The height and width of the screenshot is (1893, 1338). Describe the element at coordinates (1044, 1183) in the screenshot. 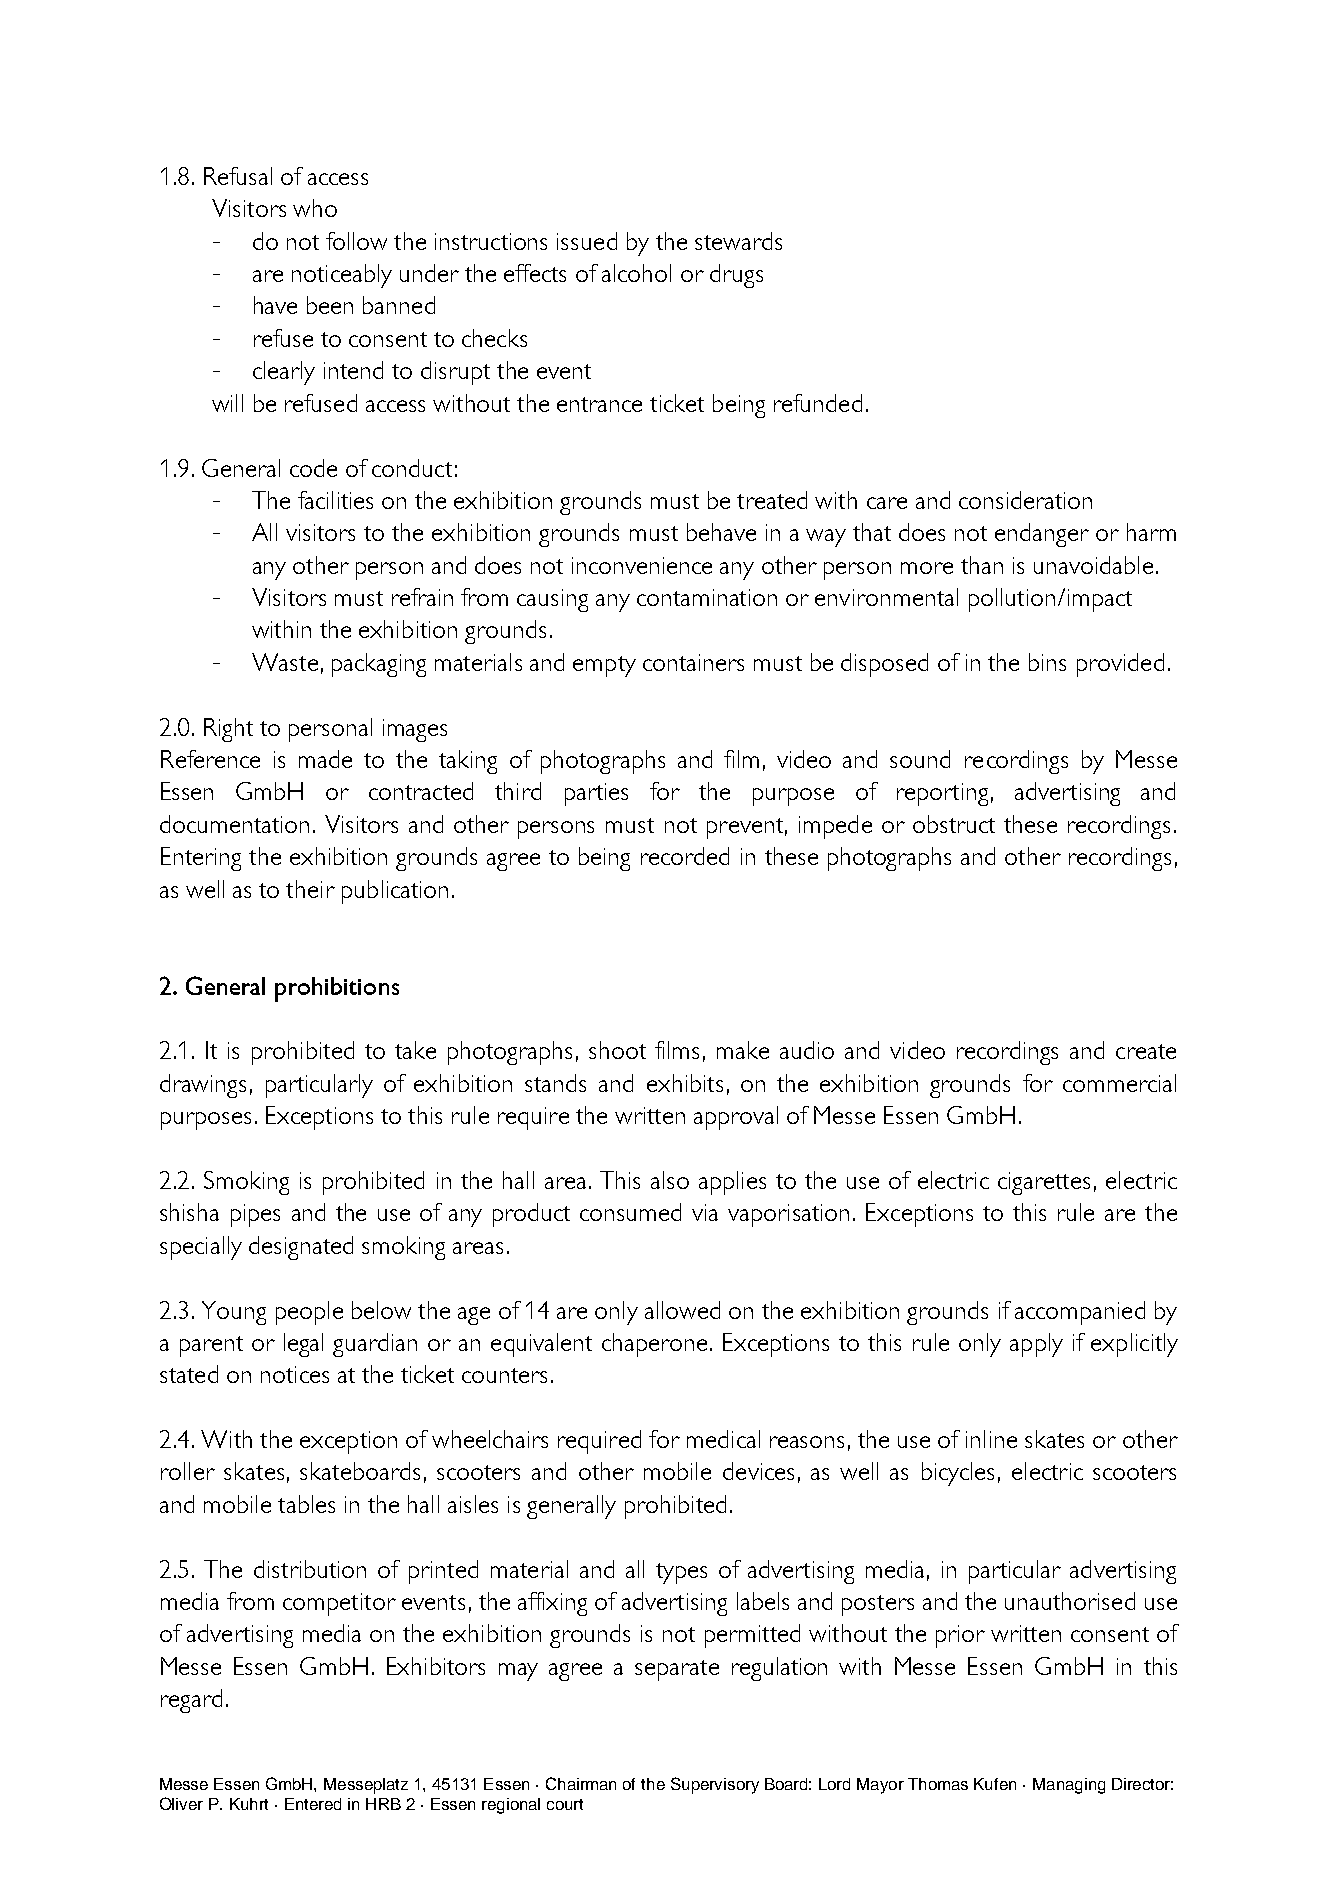

I see `cigarettes` at that location.
